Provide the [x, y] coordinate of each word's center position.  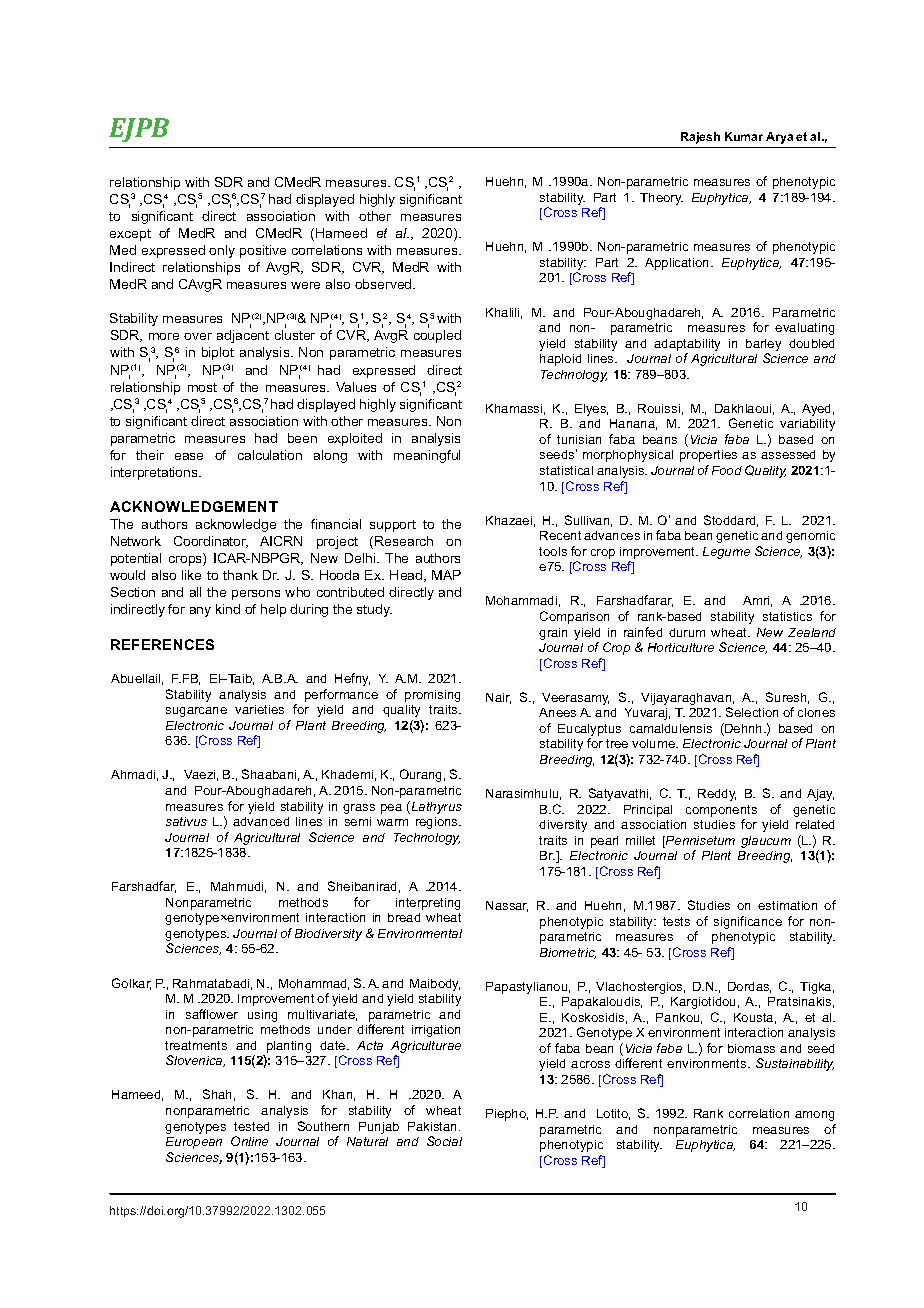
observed [384, 284]
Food [727, 470]
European [194, 1143]
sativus [186, 821]
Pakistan [434, 1126]
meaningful [427, 456]
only [222, 251]
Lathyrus [435, 807]
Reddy [717, 795]
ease [189, 456]
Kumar [744, 136]
